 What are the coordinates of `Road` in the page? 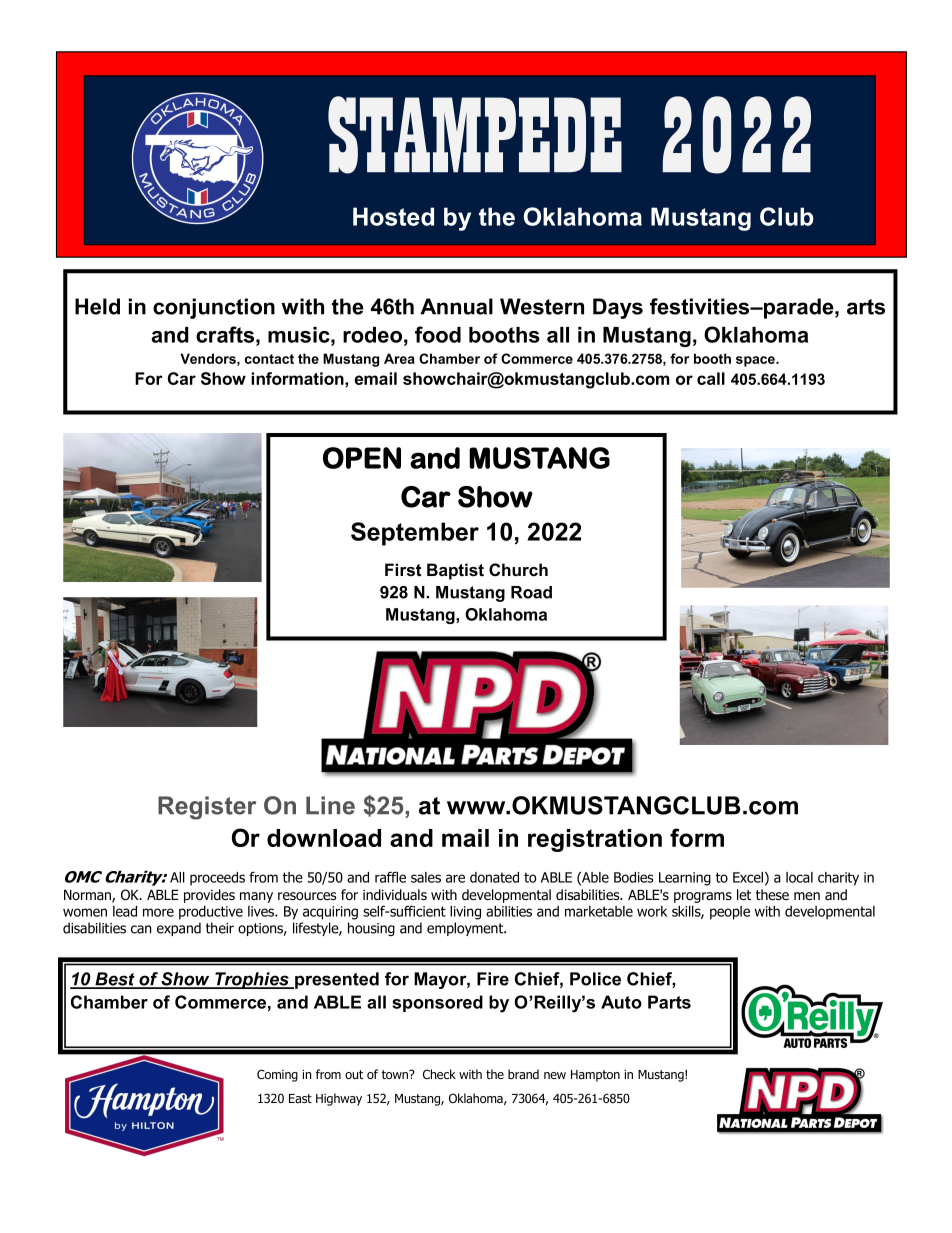 It's located at (531, 592).
